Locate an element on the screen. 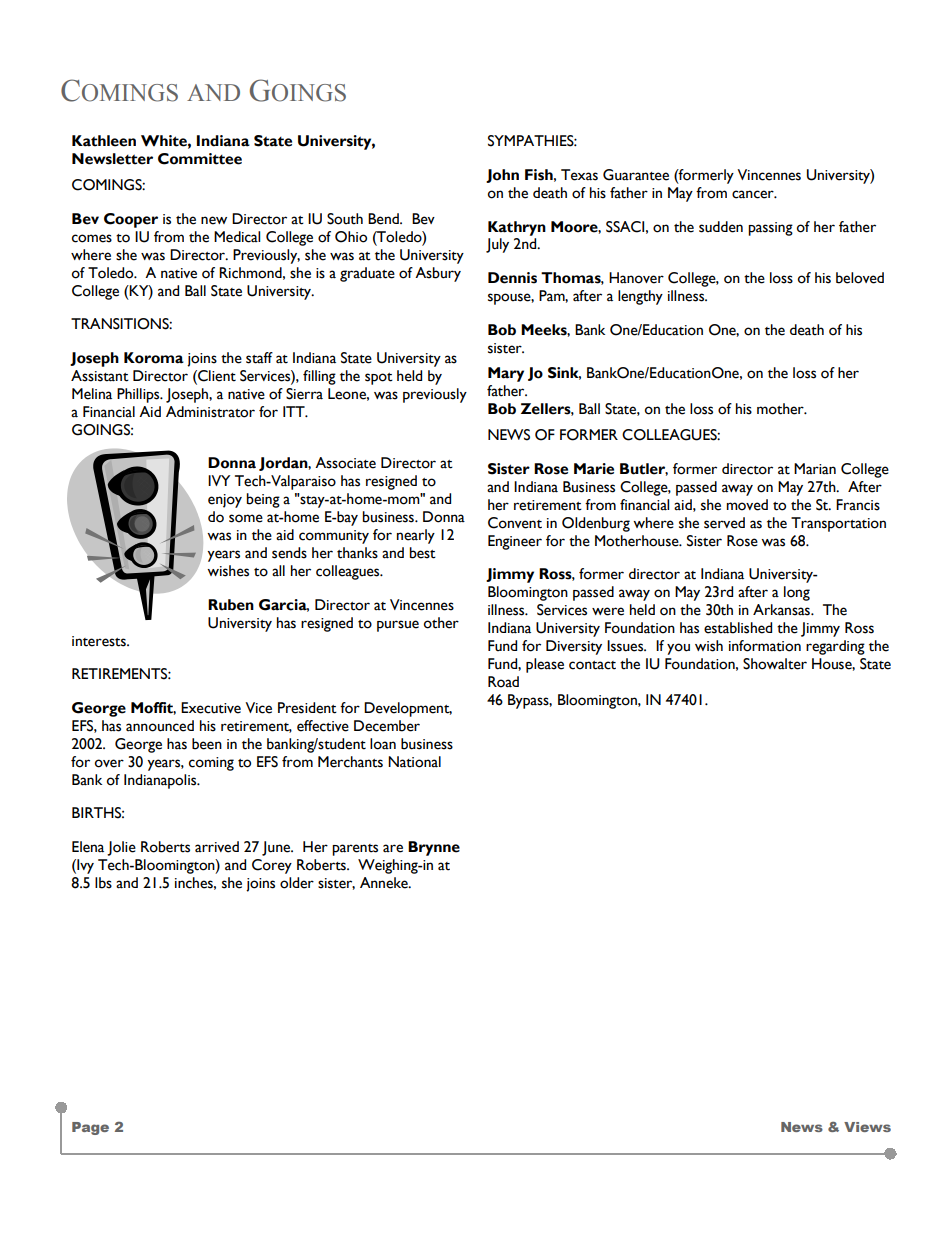  Marian is located at coordinates (815, 469).
